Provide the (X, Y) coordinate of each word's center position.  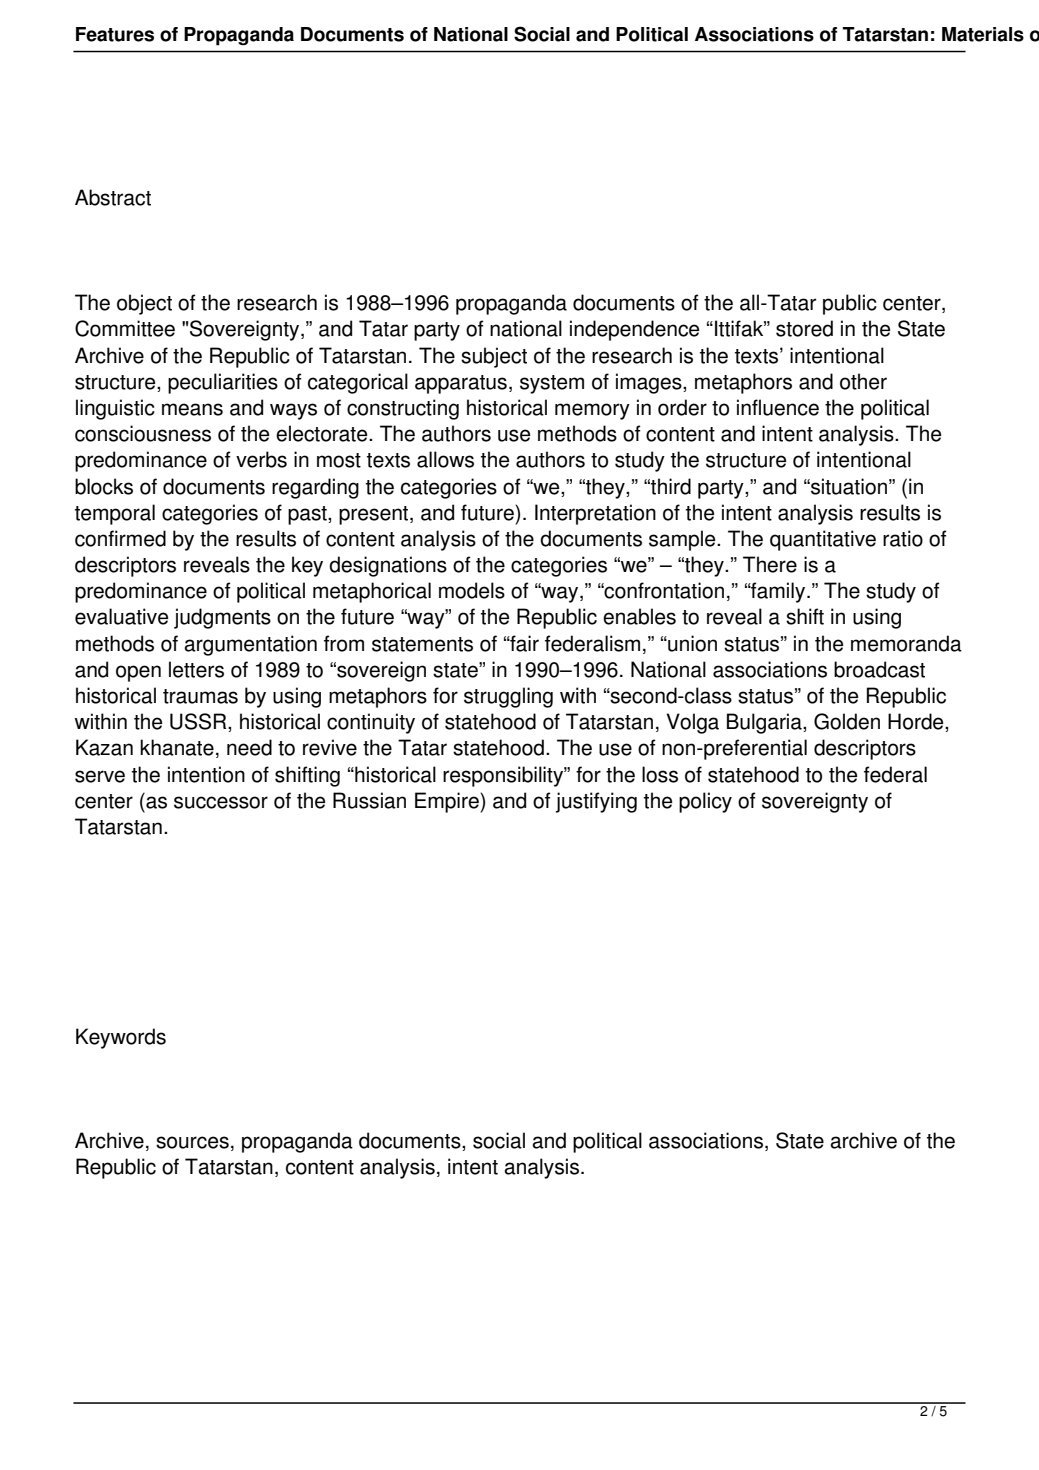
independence (635, 330)
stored (804, 328)
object (144, 304)
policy (705, 802)
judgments (222, 618)
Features (115, 34)
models (472, 590)
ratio (903, 538)
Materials (983, 34)
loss (660, 774)
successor (221, 802)
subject (494, 357)
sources (192, 1142)
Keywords (121, 1038)
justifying (596, 802)
